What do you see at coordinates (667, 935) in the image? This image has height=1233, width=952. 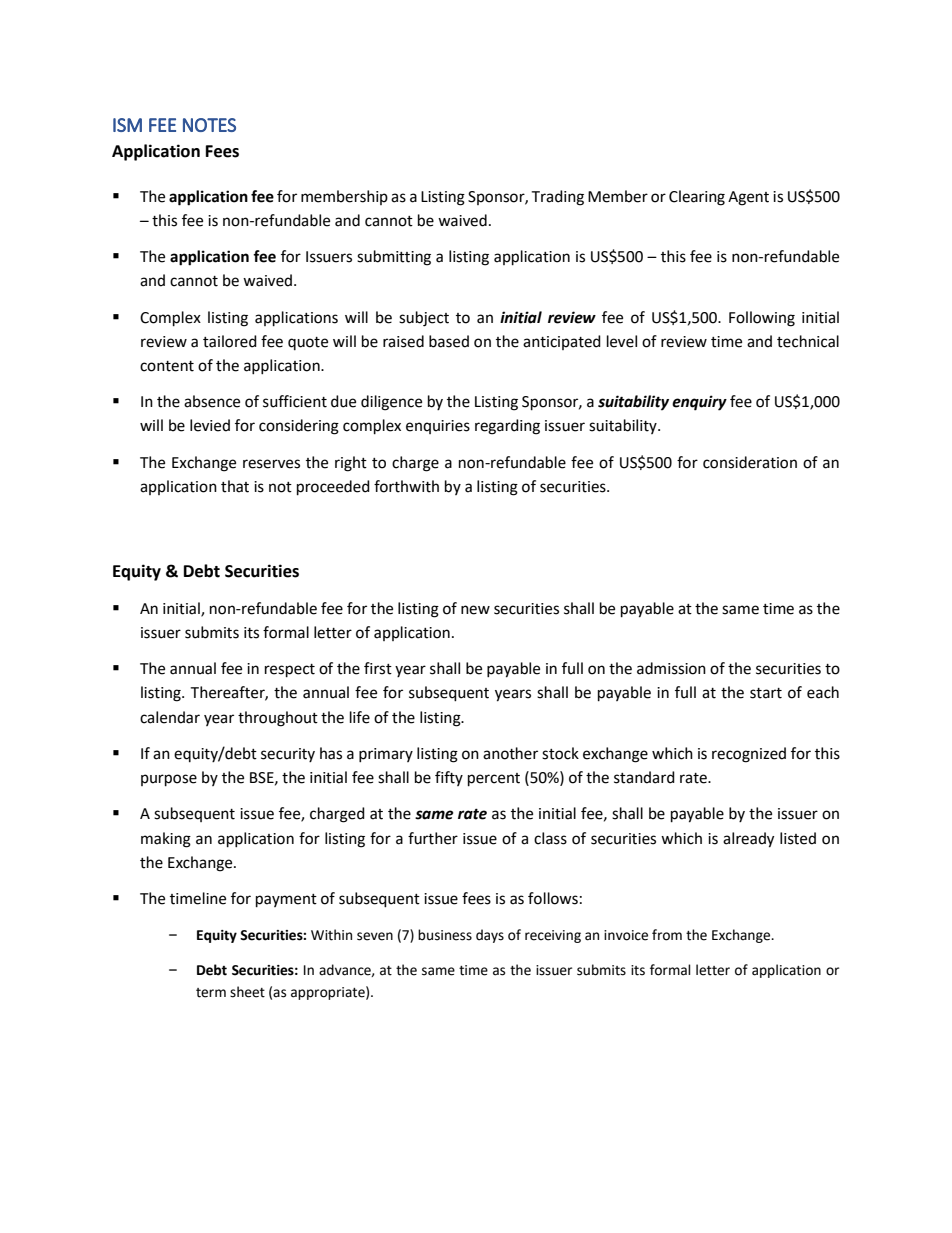 I see `from` at bounding box center [667, 935].
